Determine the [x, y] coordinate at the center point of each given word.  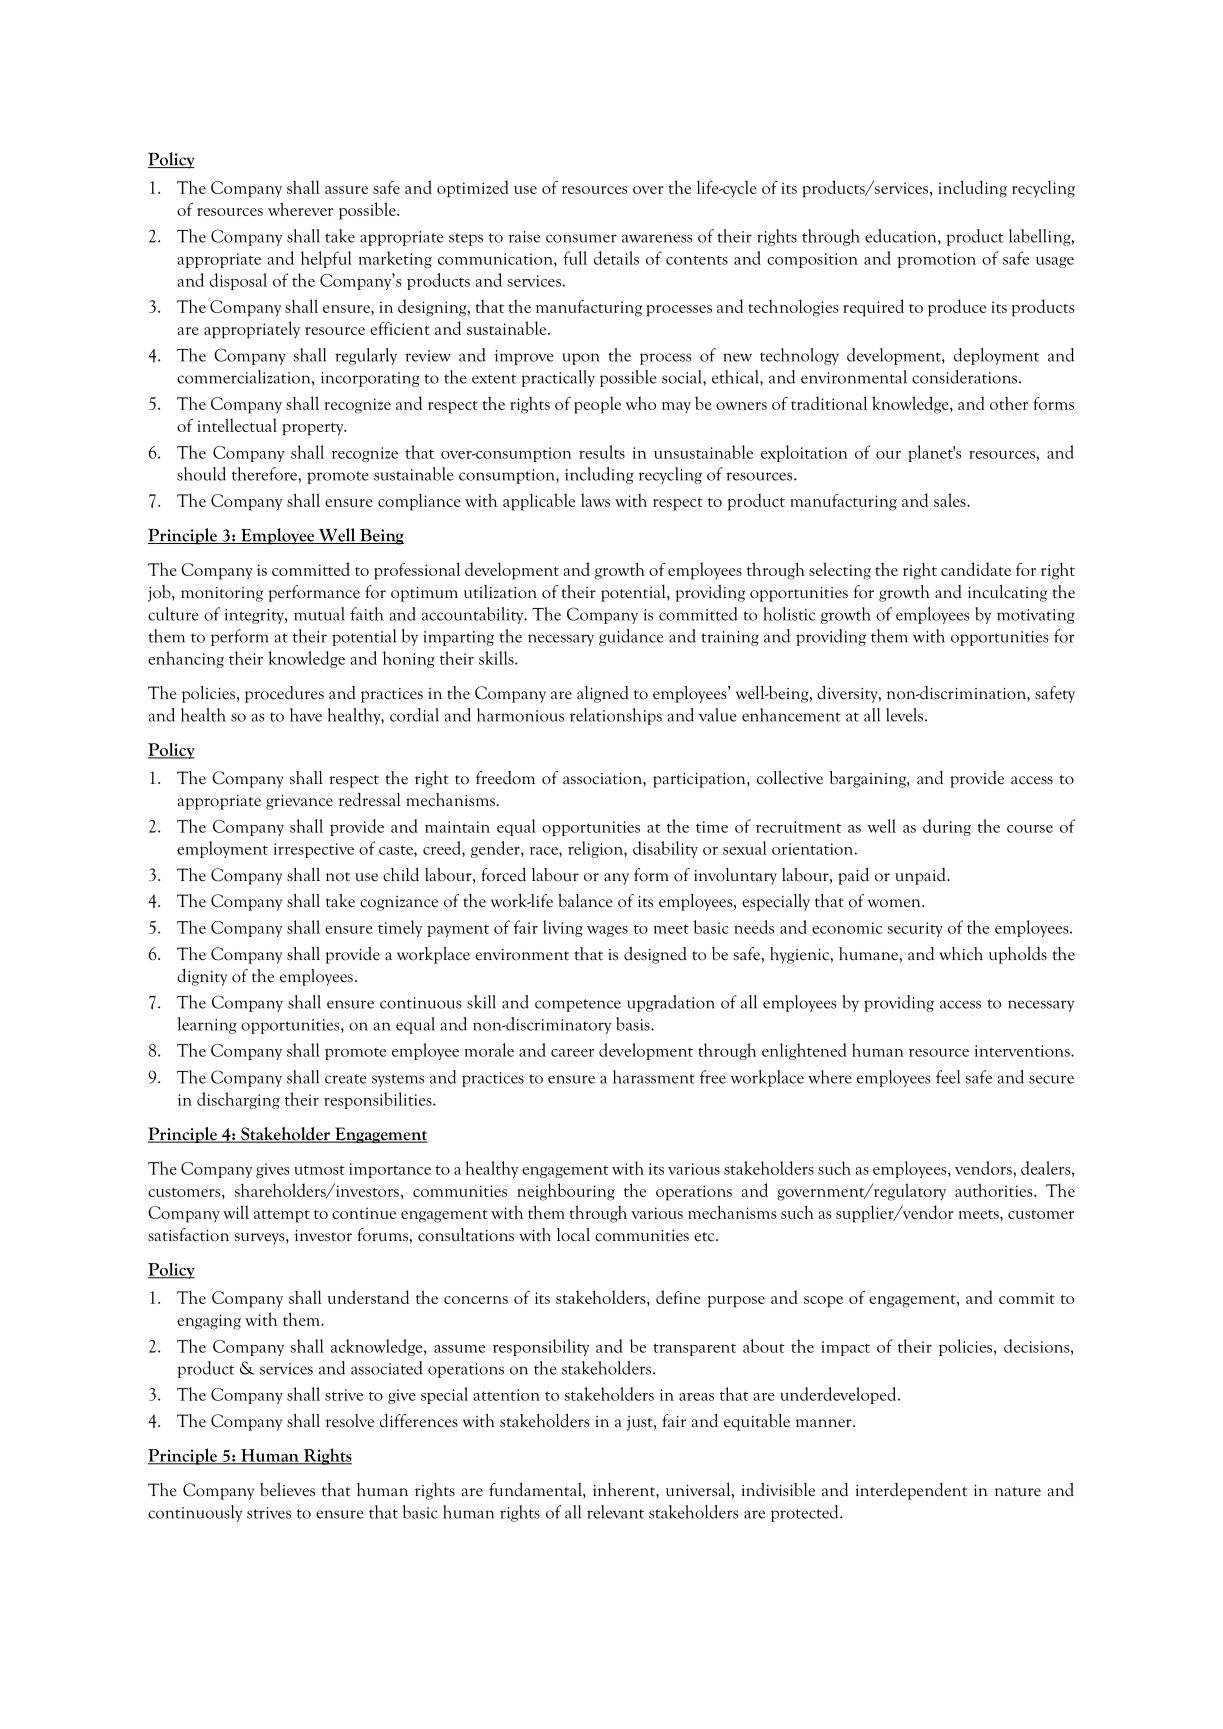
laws [595, 500]
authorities [995, 1190]
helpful [326, 259]
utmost [319, 1170]
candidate [976, 569]
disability [665, 849]
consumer [581, 238]
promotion [937, 260]
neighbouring [566, 1192]
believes [287, 1490]
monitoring [222, 594]
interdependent [911, 1491]
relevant [615, 1512]
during [947, 827]
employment [222, 849]
